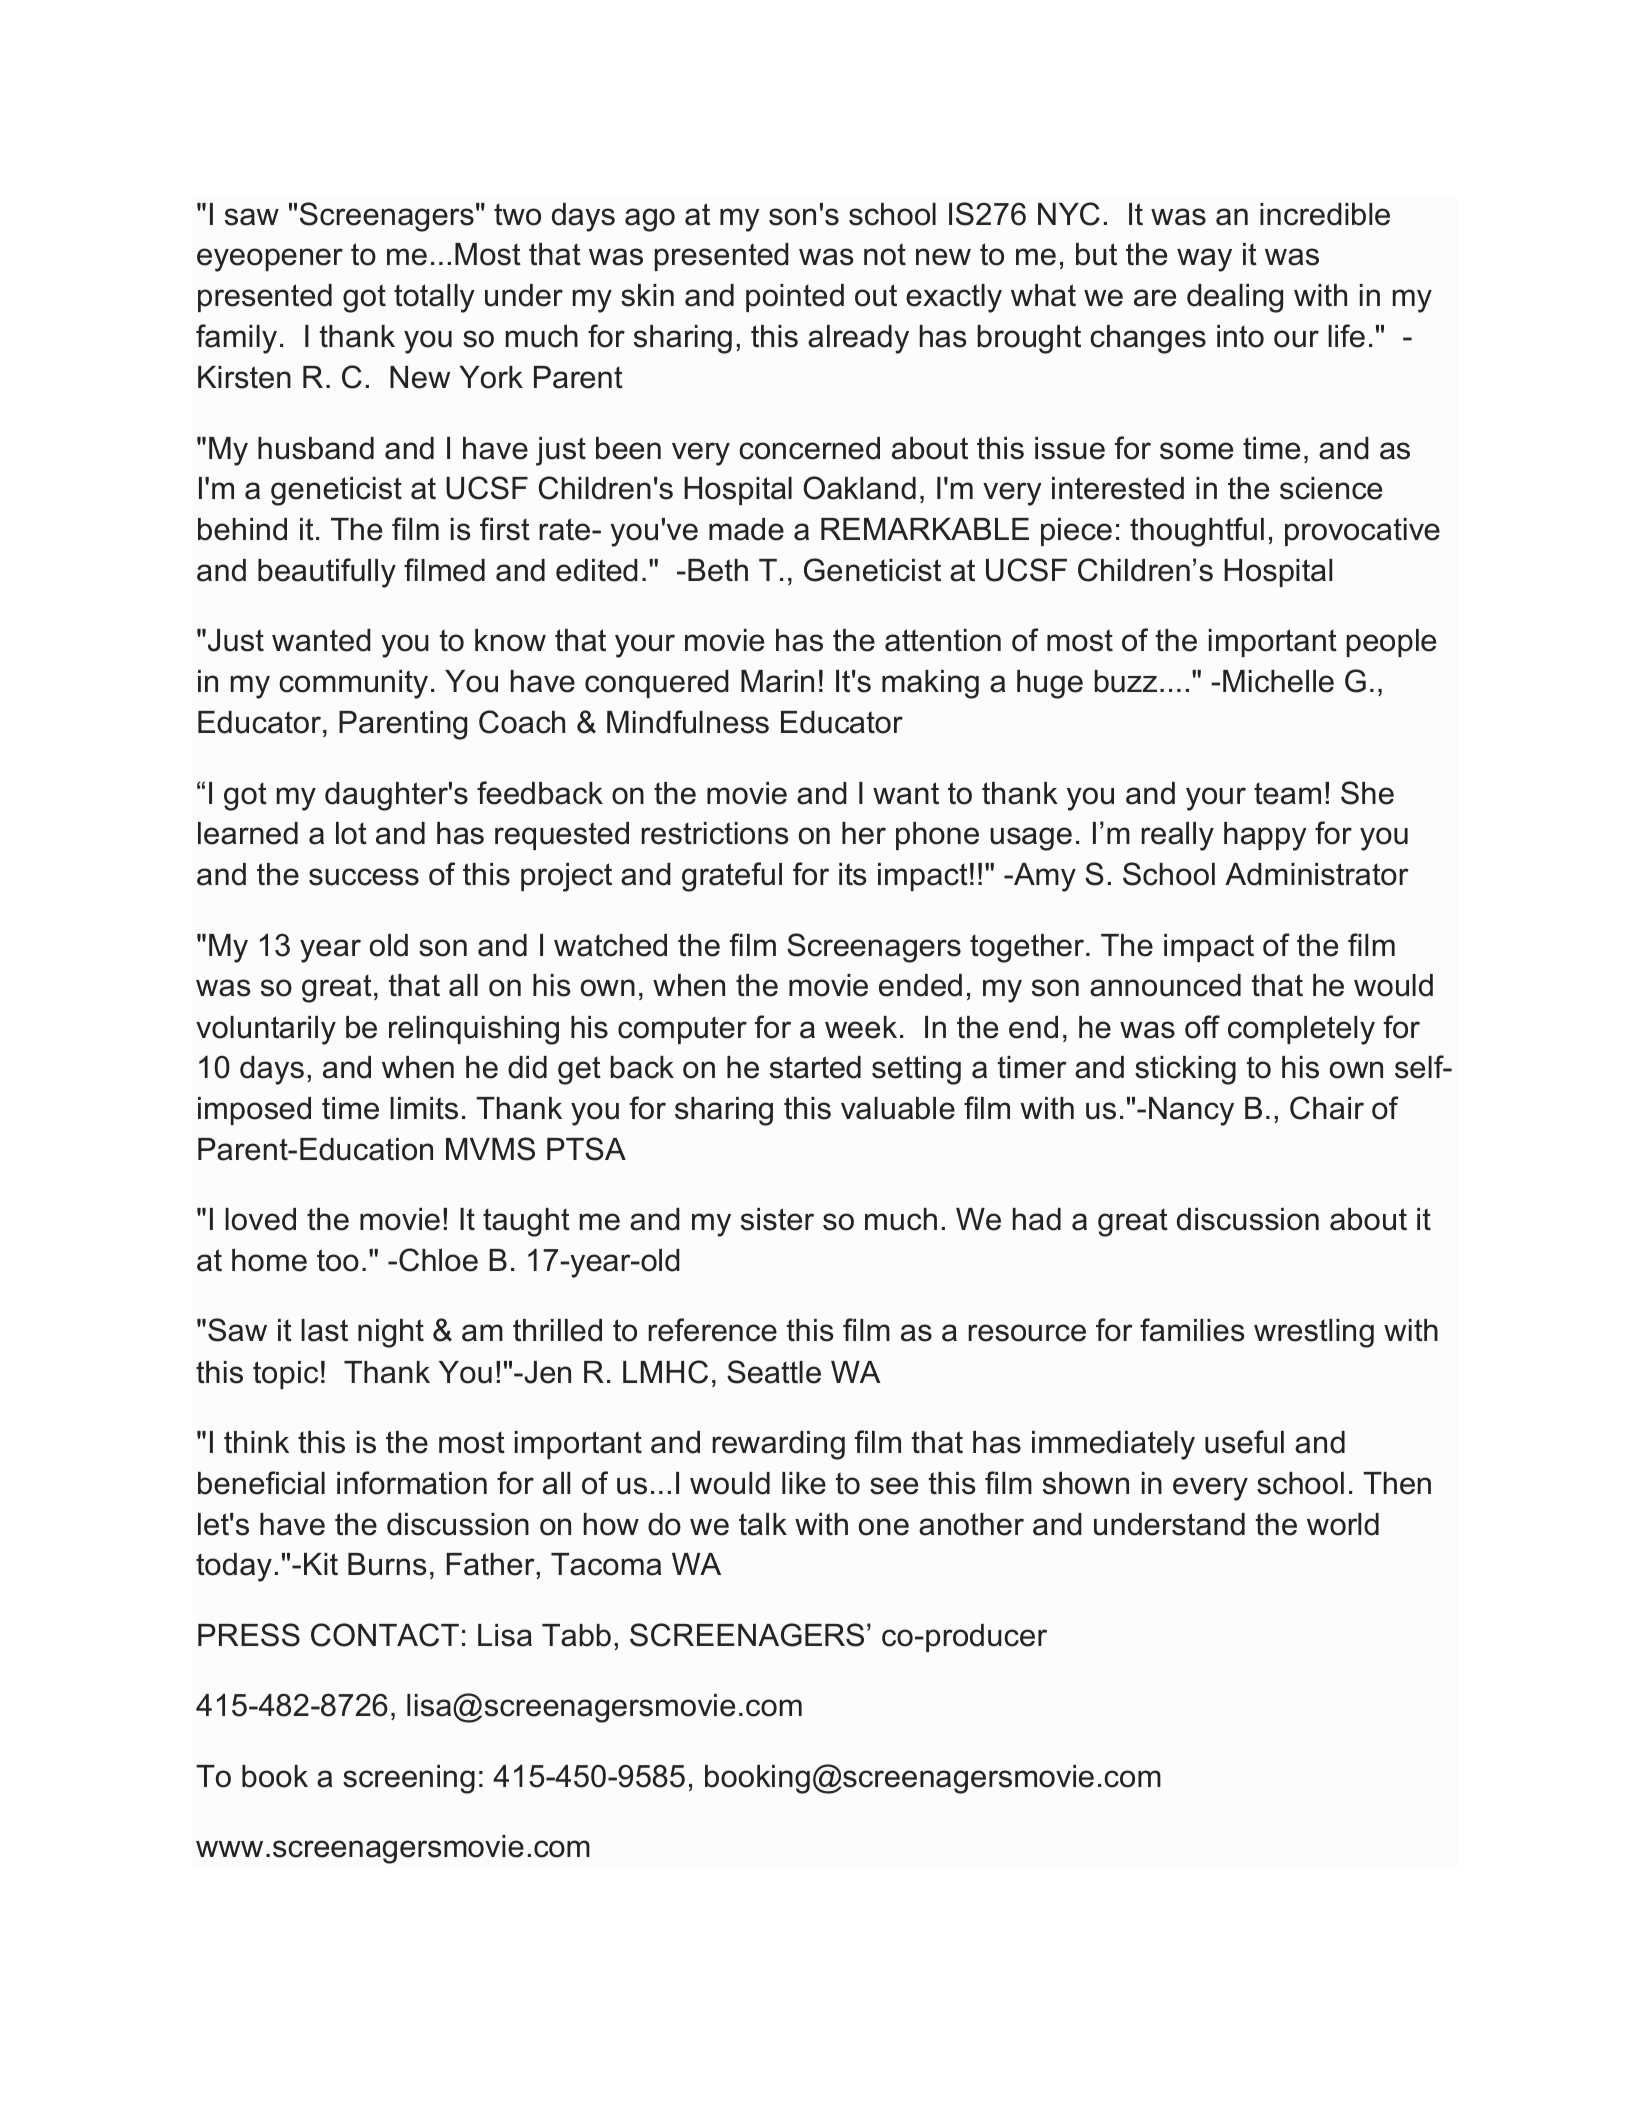 The width and height of the image is (1645, 2128). What do you see at coordinates (795, 298) in the image?
I see `pointed` at bounding box center [795, 298].
